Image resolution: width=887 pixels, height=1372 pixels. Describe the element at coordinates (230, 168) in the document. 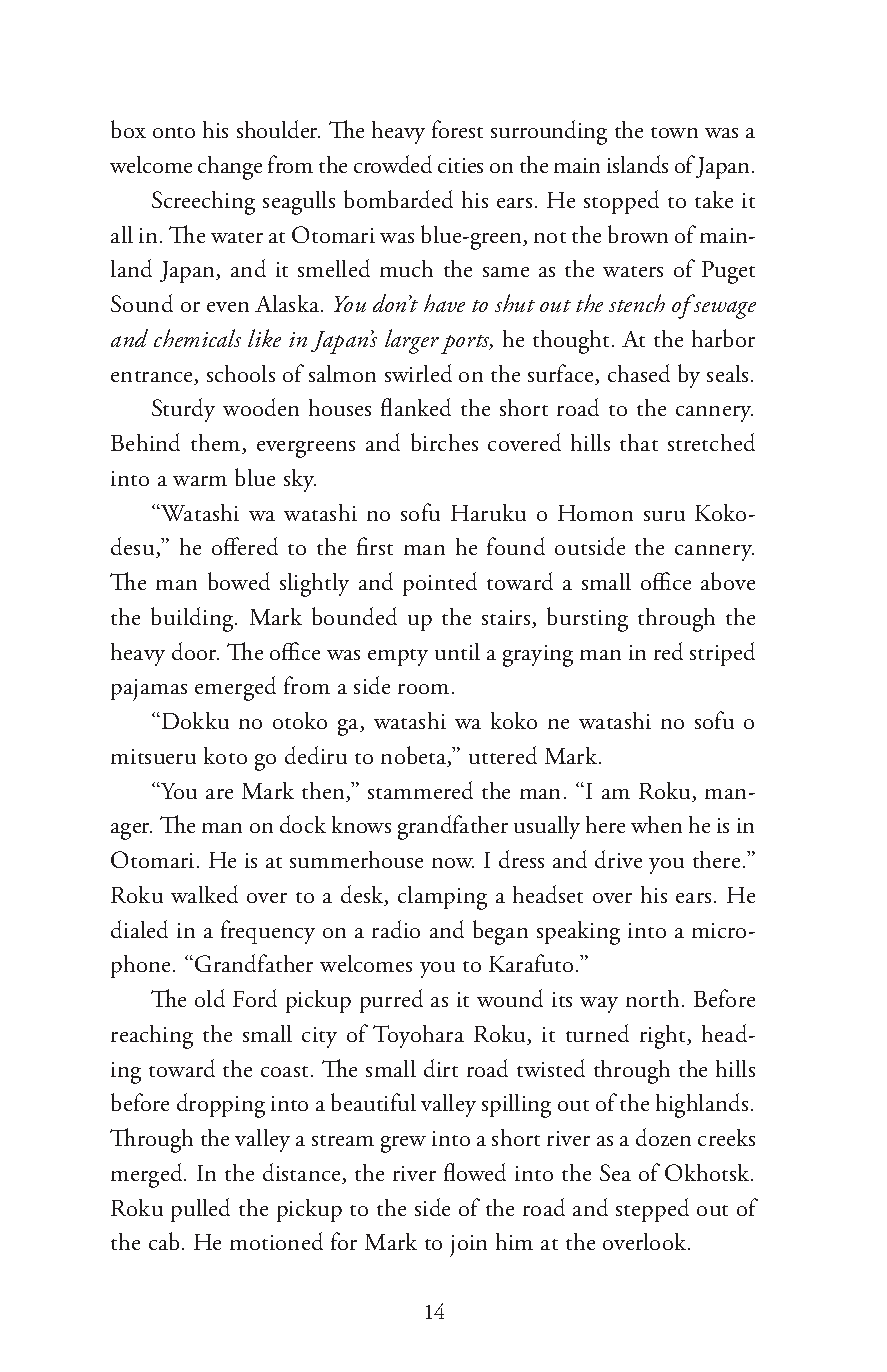

I see `change` at that location.
